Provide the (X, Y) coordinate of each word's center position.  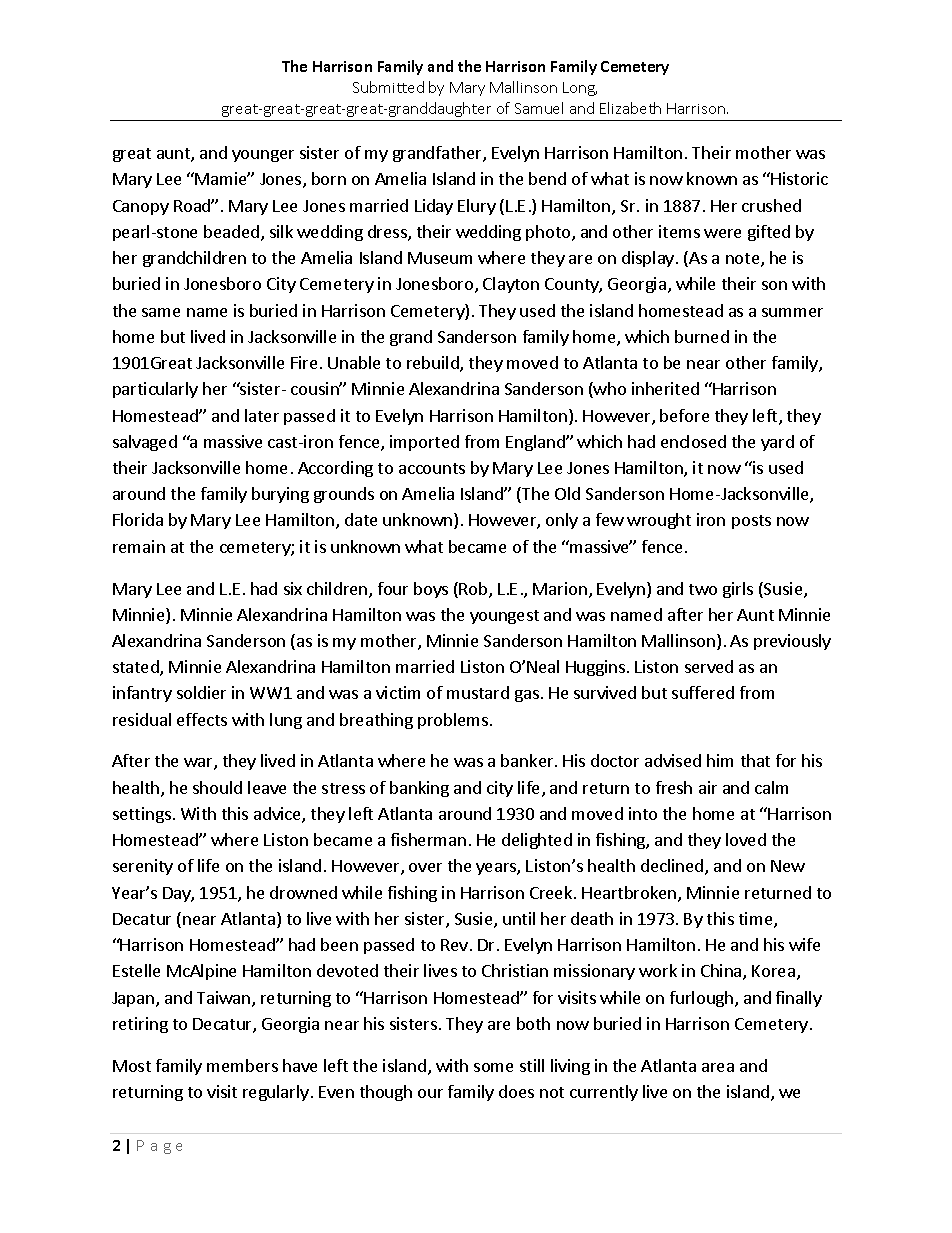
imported (424, 443)
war (199, 764)
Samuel (539, 108)
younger (263, 156)
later (262, 415)
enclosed (693, 441)
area (718, 1067)
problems (454, 721)
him (720, 760)
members (242, 1065)
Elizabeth (630, 108)
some (493, 1067)
